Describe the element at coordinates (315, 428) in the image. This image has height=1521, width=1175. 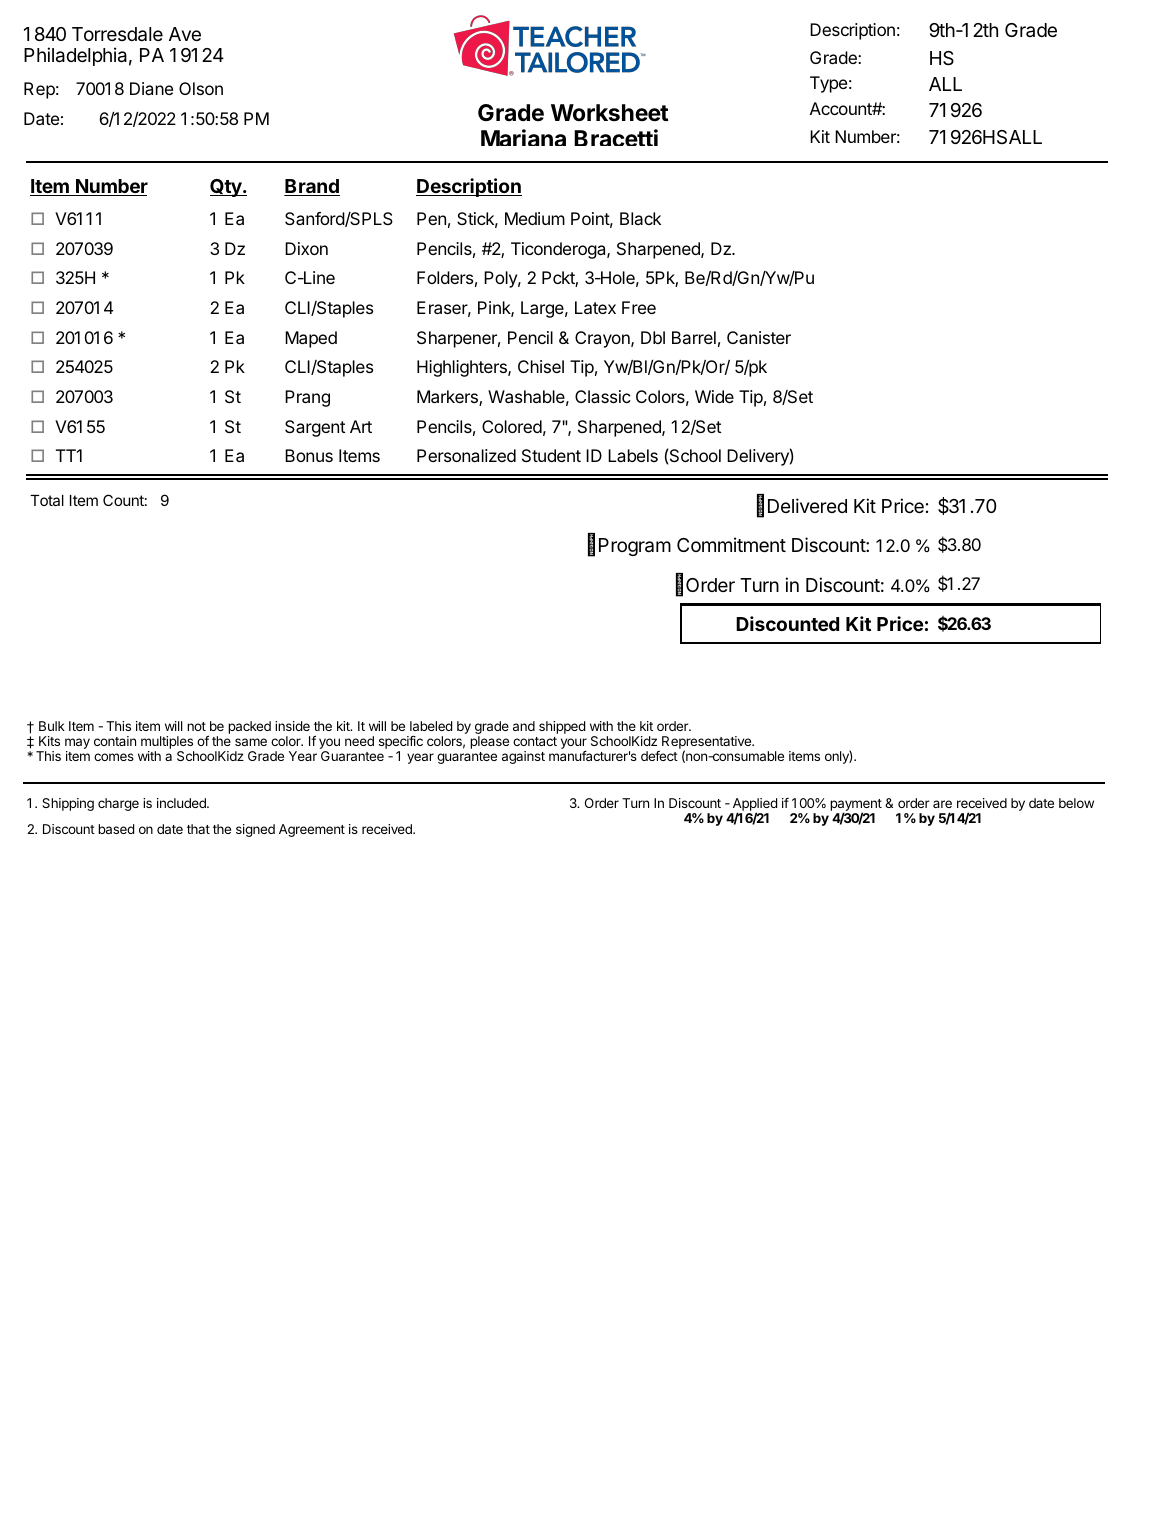
I see `Sargent` at that location.
